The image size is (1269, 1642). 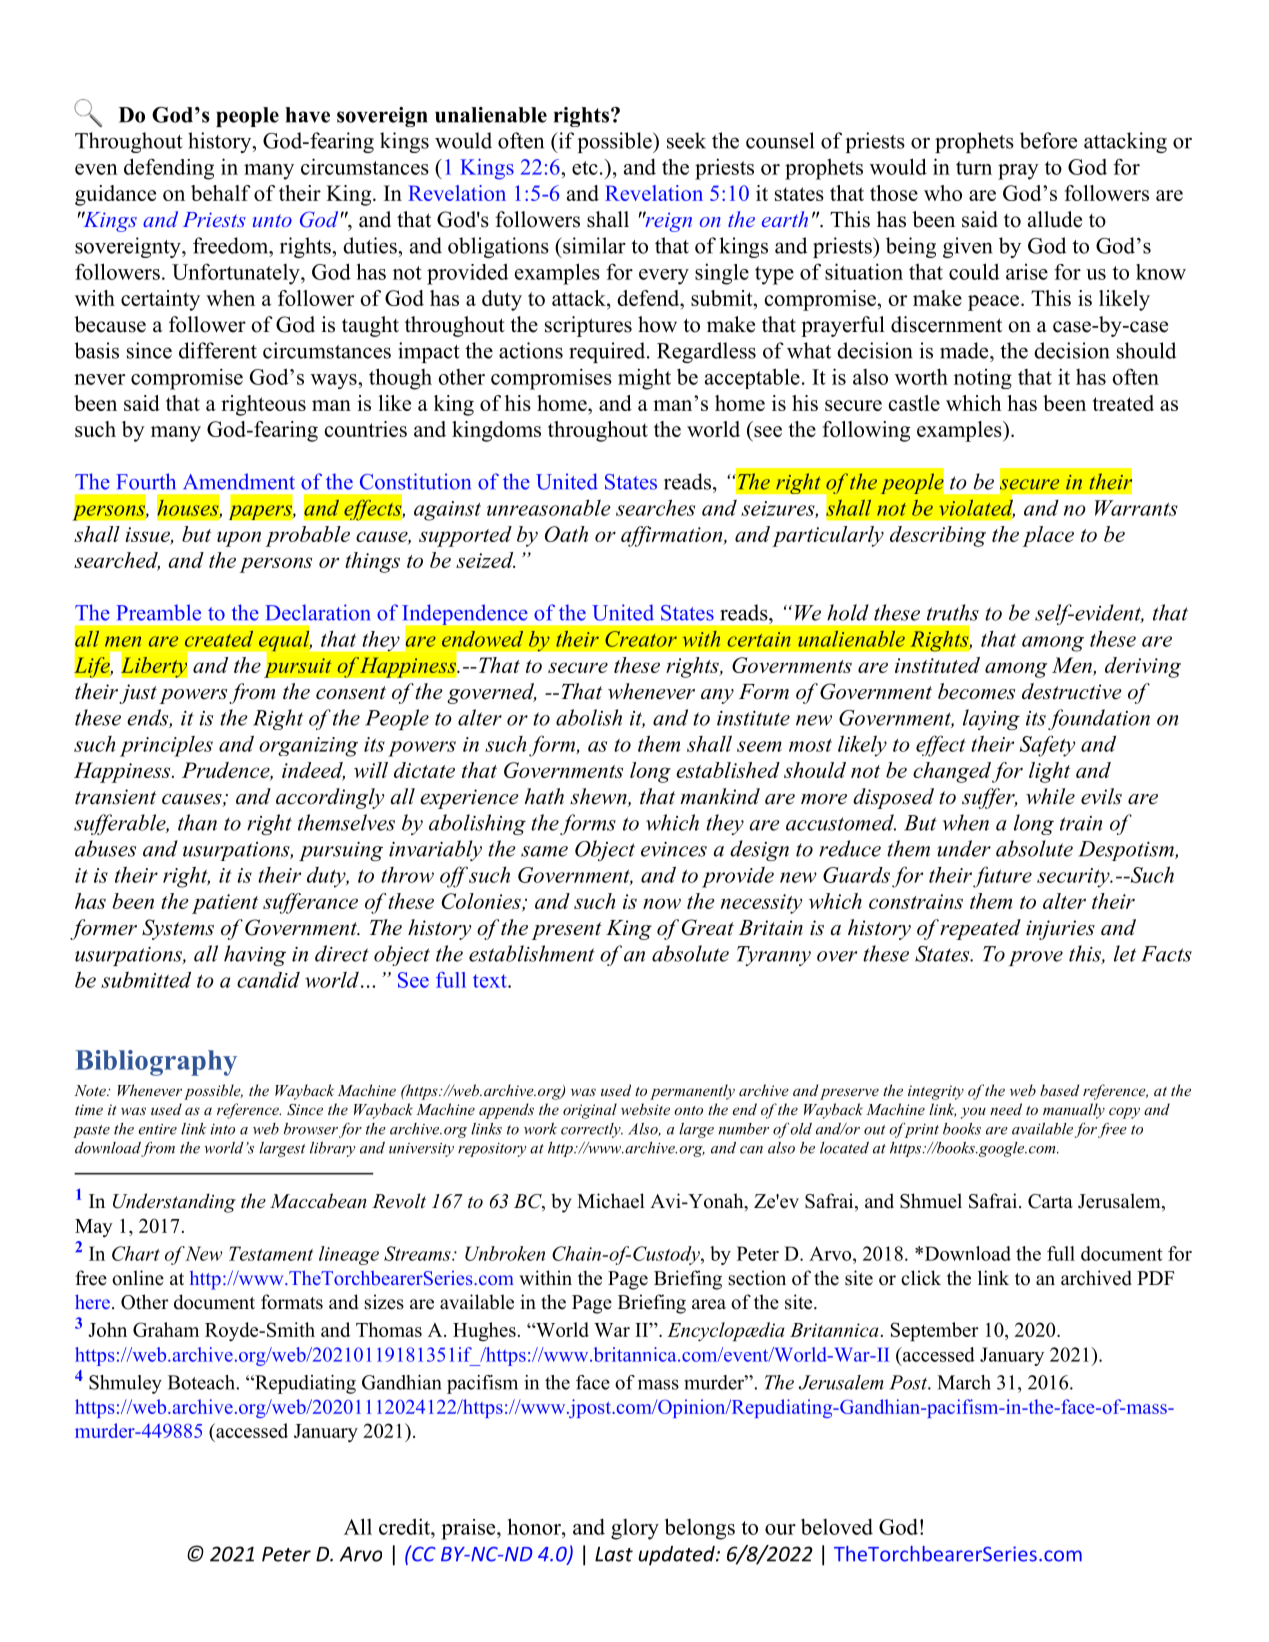 I want to click on beloved, so click(x=837, y=1526).
